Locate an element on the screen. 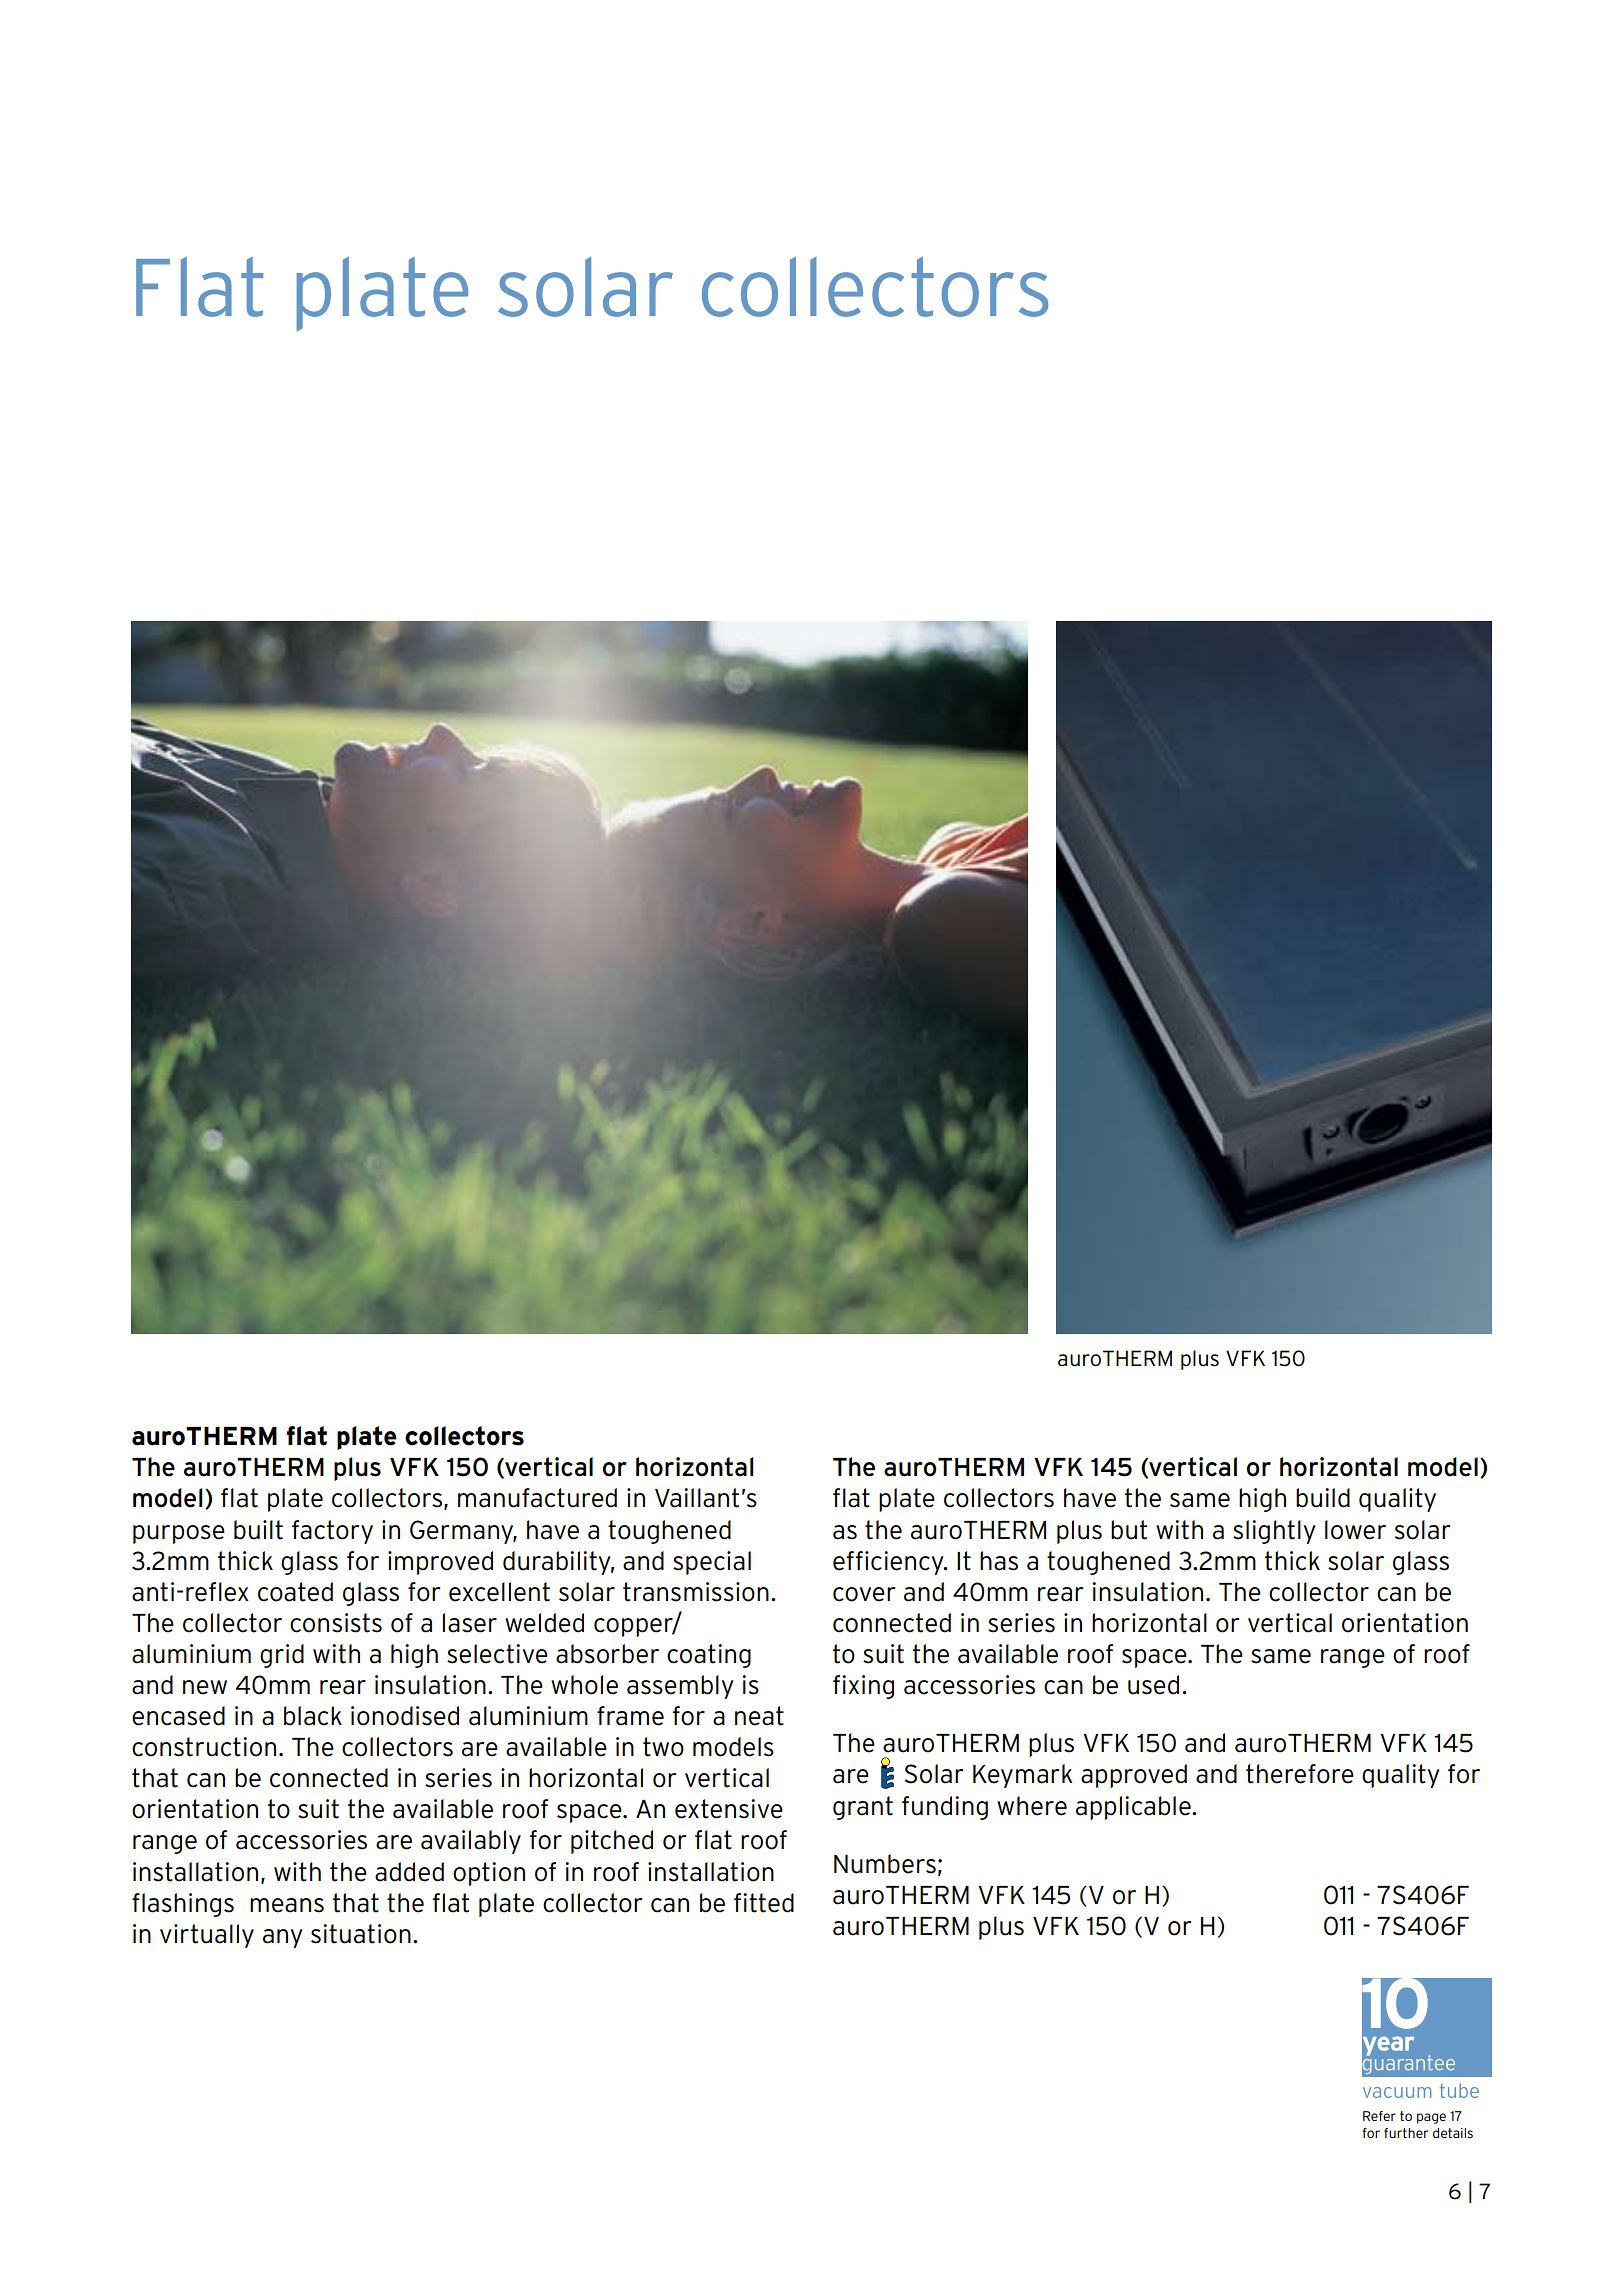  added is located at coordinates (409, 1872).
